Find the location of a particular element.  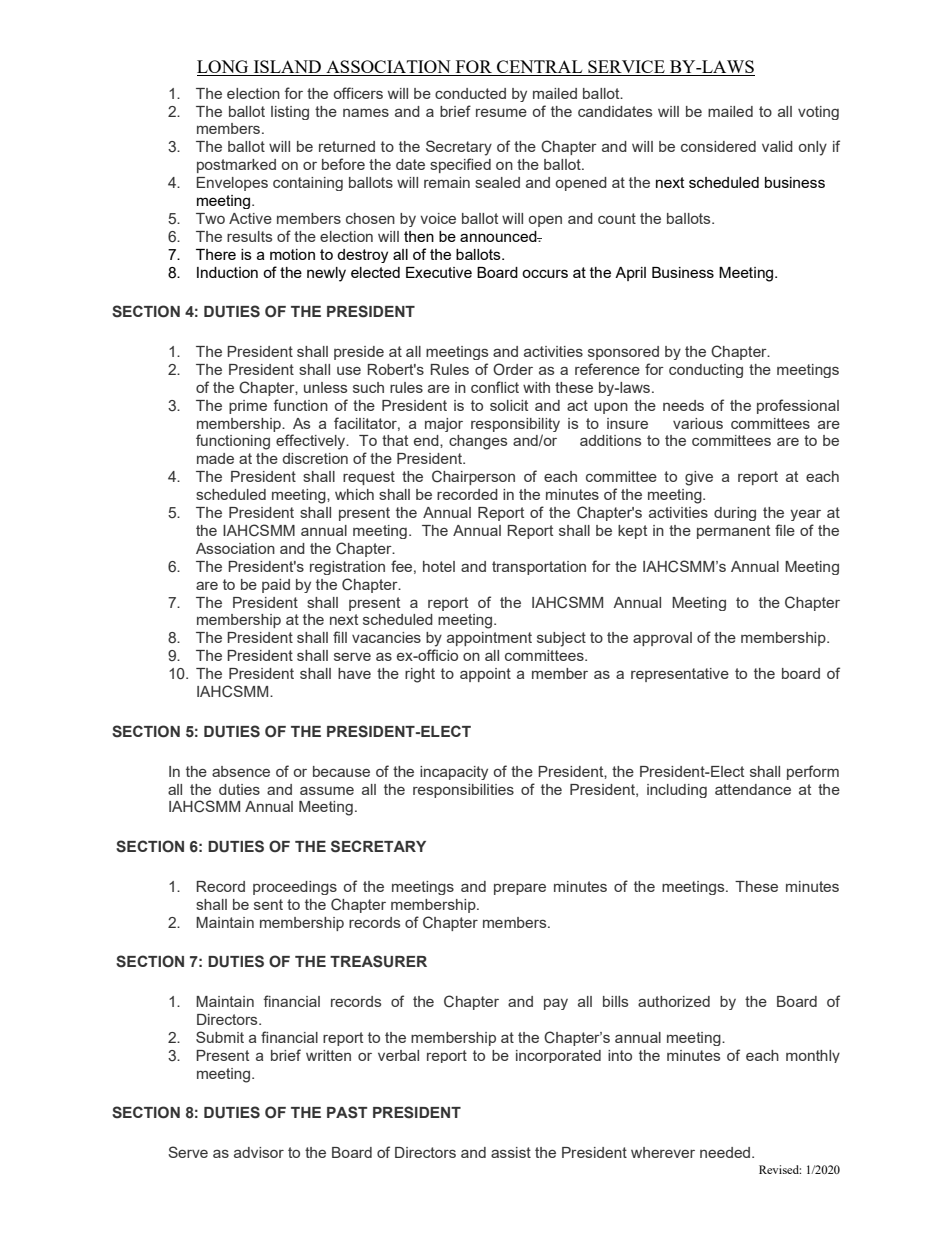

advisor is located at coordinates (259, 1152).
